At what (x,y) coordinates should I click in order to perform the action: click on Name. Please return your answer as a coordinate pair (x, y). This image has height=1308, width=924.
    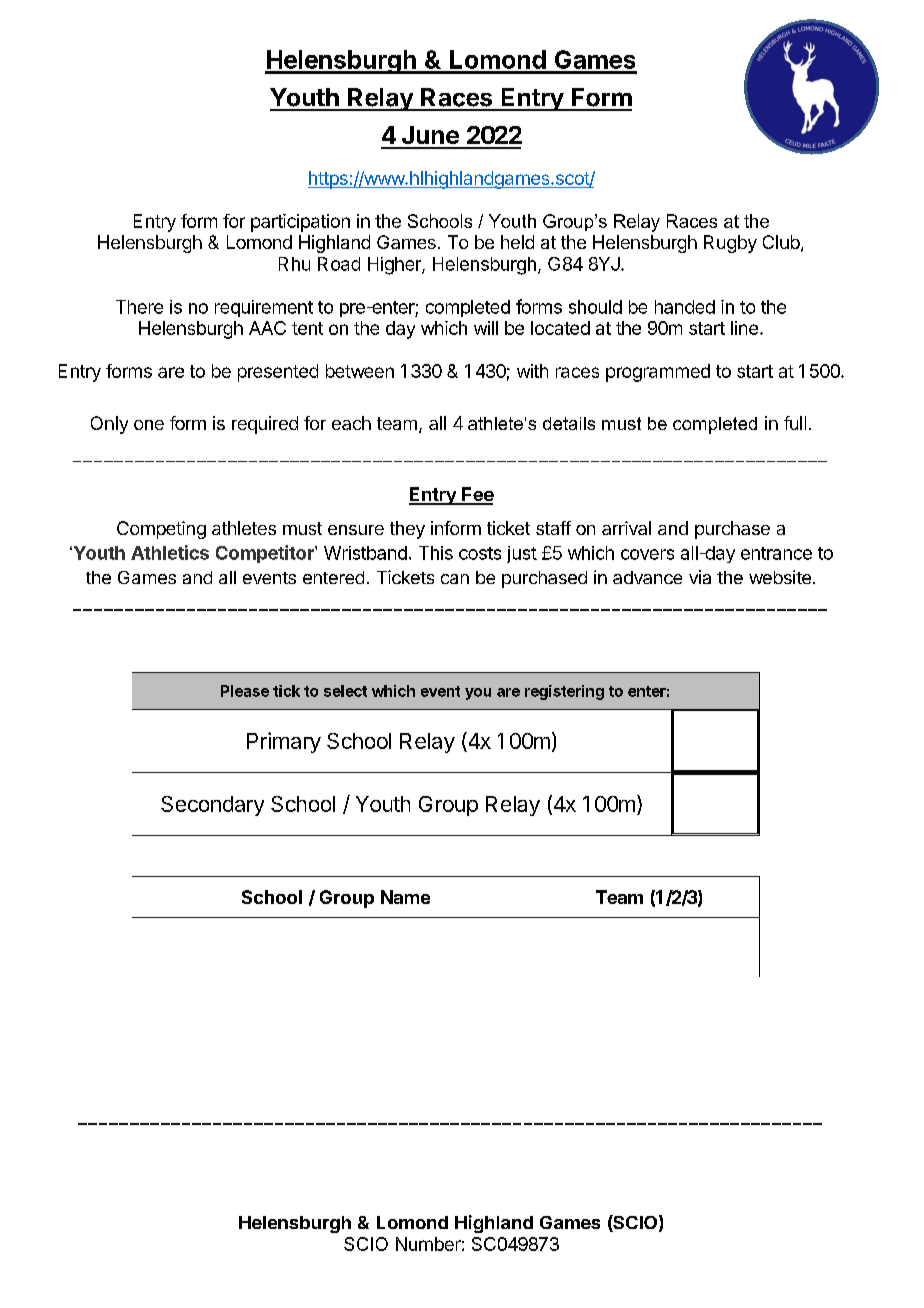
    Looking at the image, I should click on (405, 897).
